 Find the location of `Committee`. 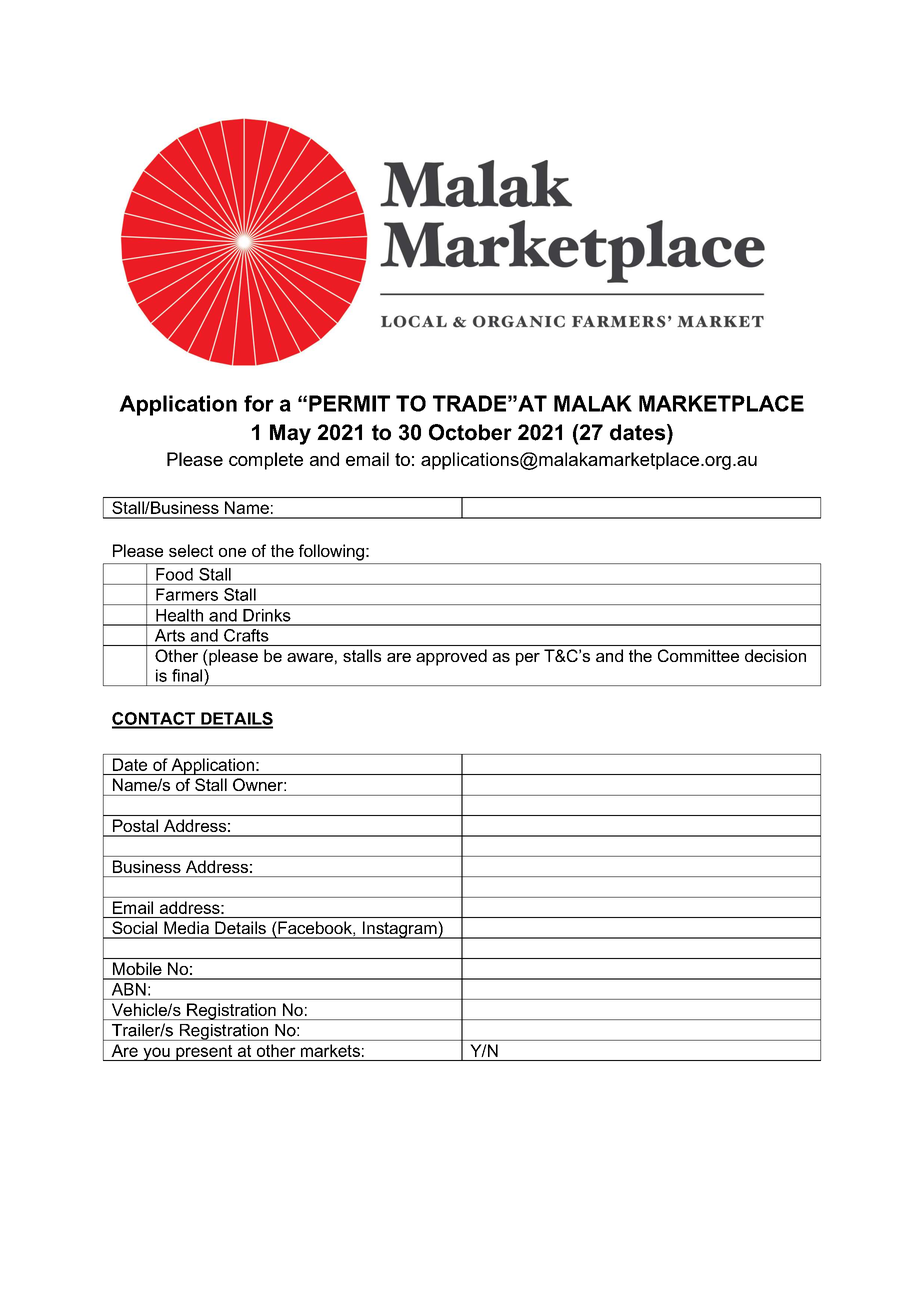

Committee is located at coordinates (698, 655).
